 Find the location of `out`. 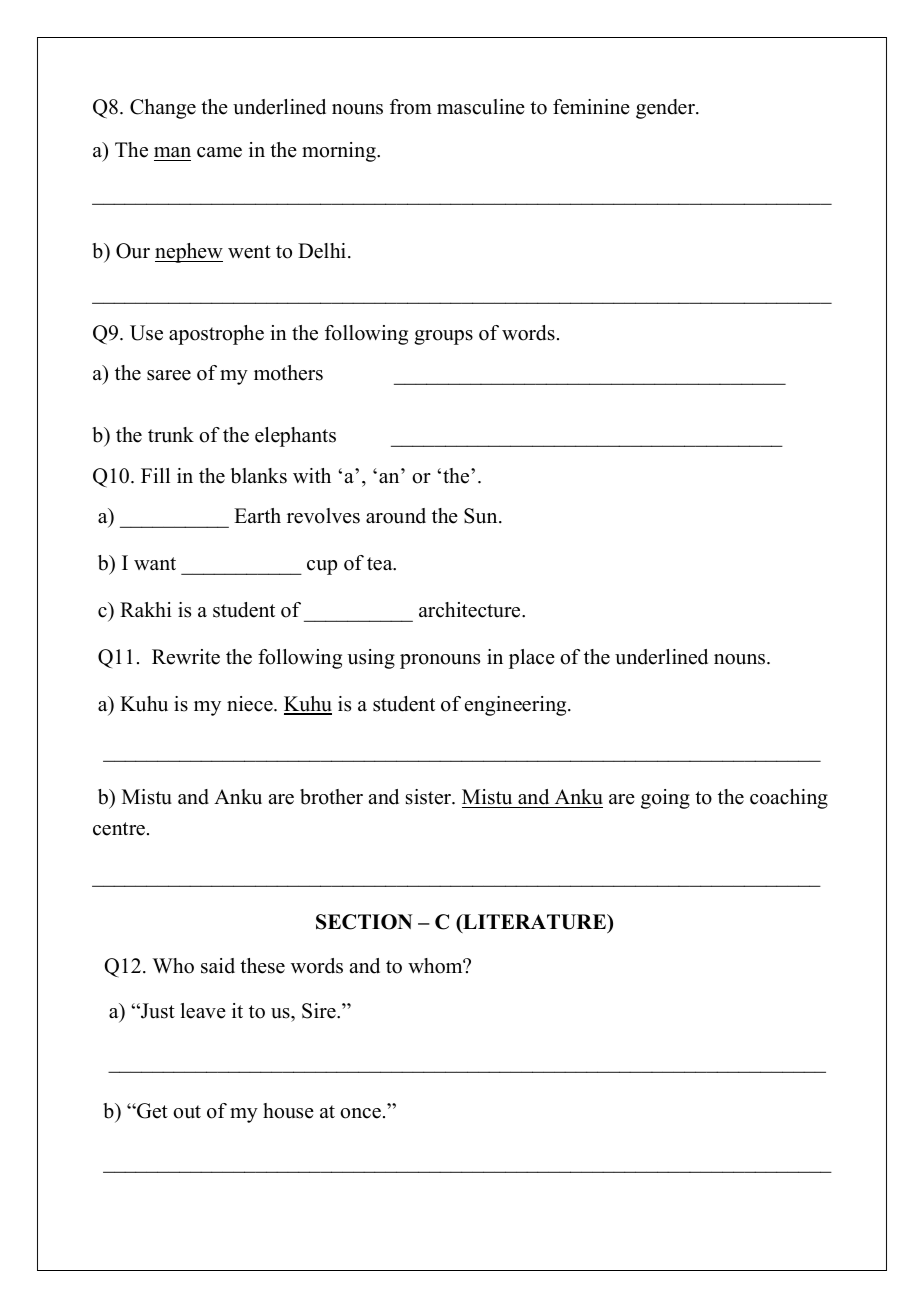

out is located at coordinates (187, 1112).
